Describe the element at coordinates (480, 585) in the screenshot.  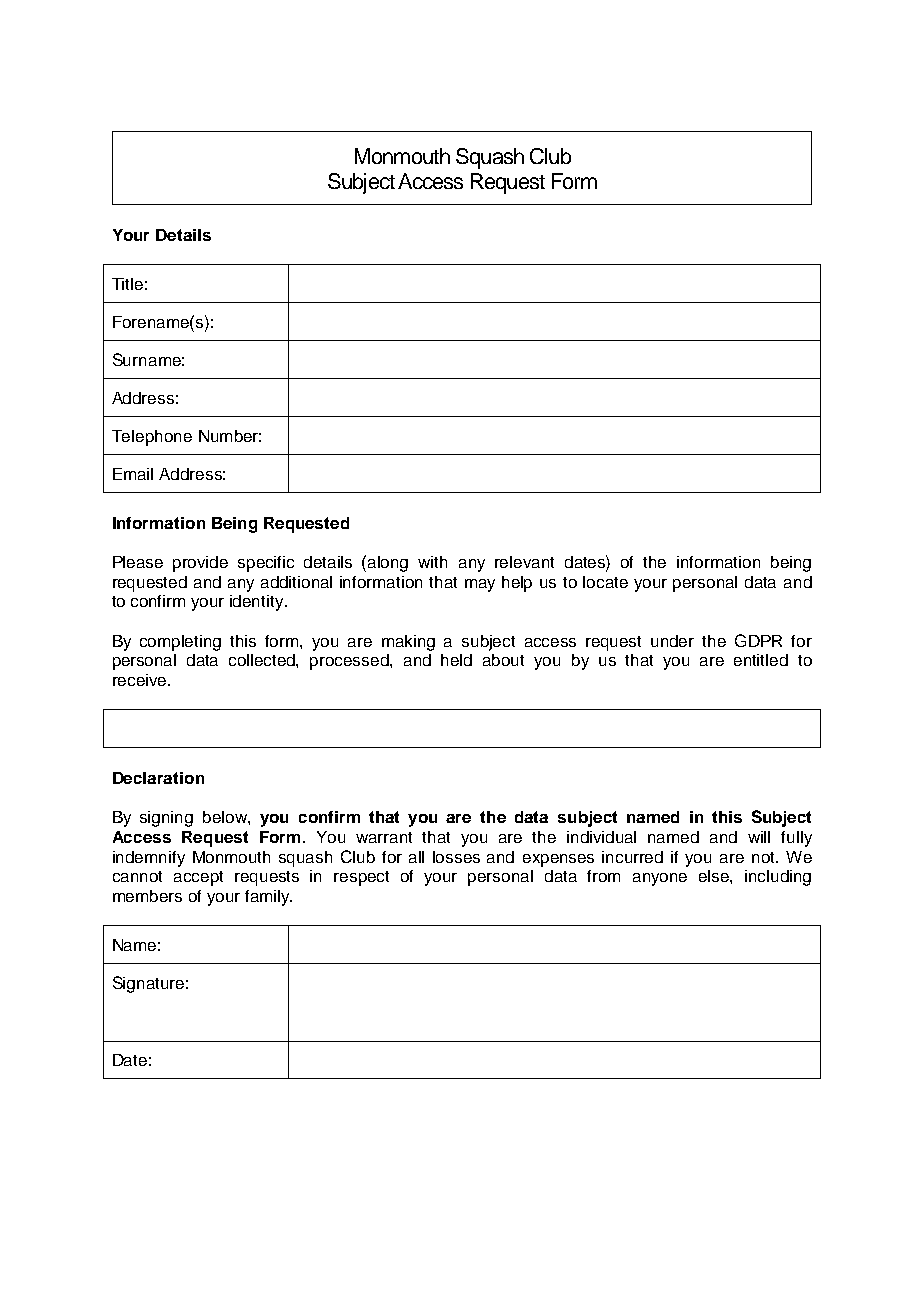
I see `may` at that location.
